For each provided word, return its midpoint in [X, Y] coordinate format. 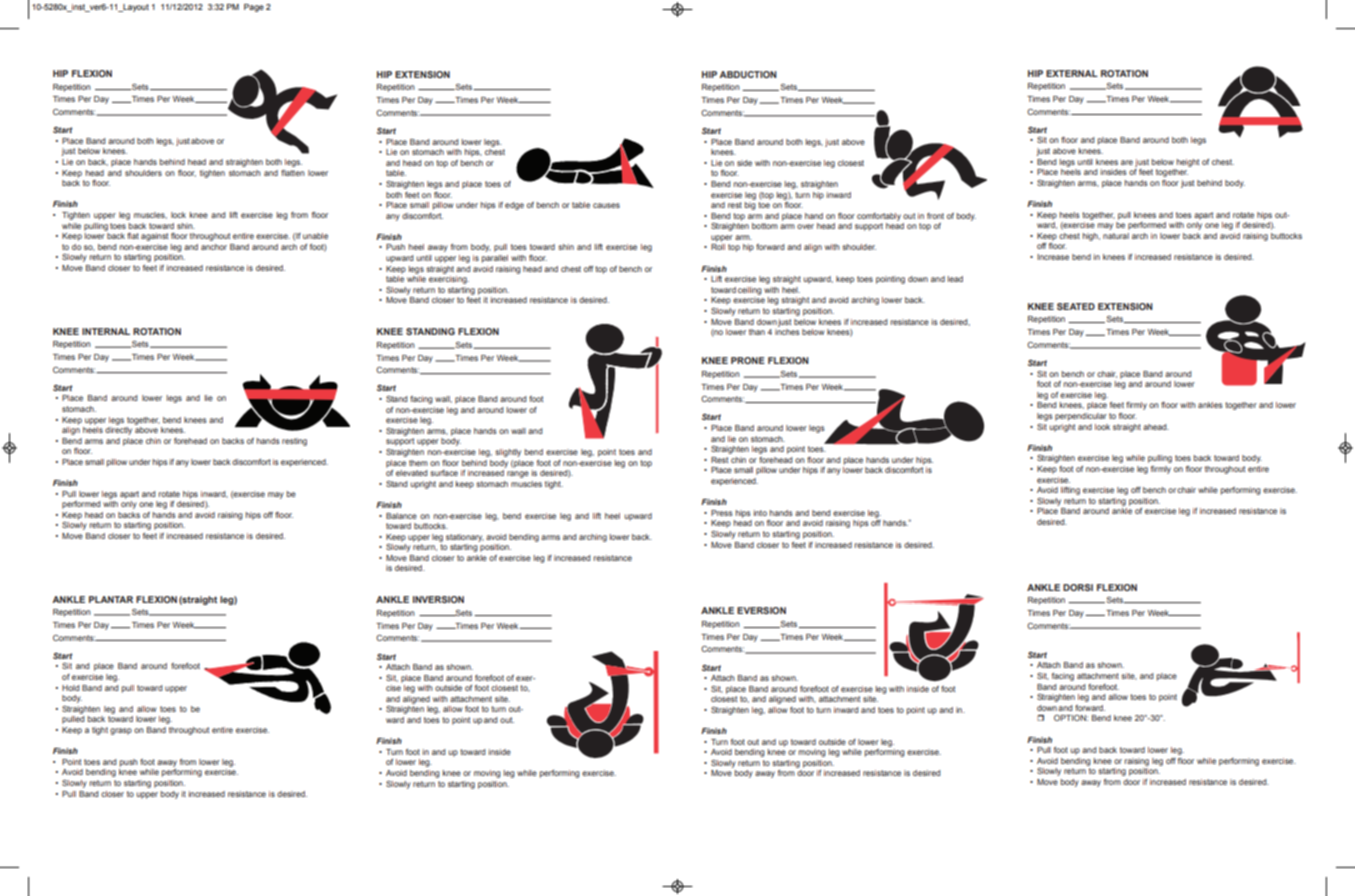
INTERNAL [106, 331]
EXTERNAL [1072, 73]
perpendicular [1081, 417]
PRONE [748, 360]
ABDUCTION [748, 74]
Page [254, 8]
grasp [121, 731]
